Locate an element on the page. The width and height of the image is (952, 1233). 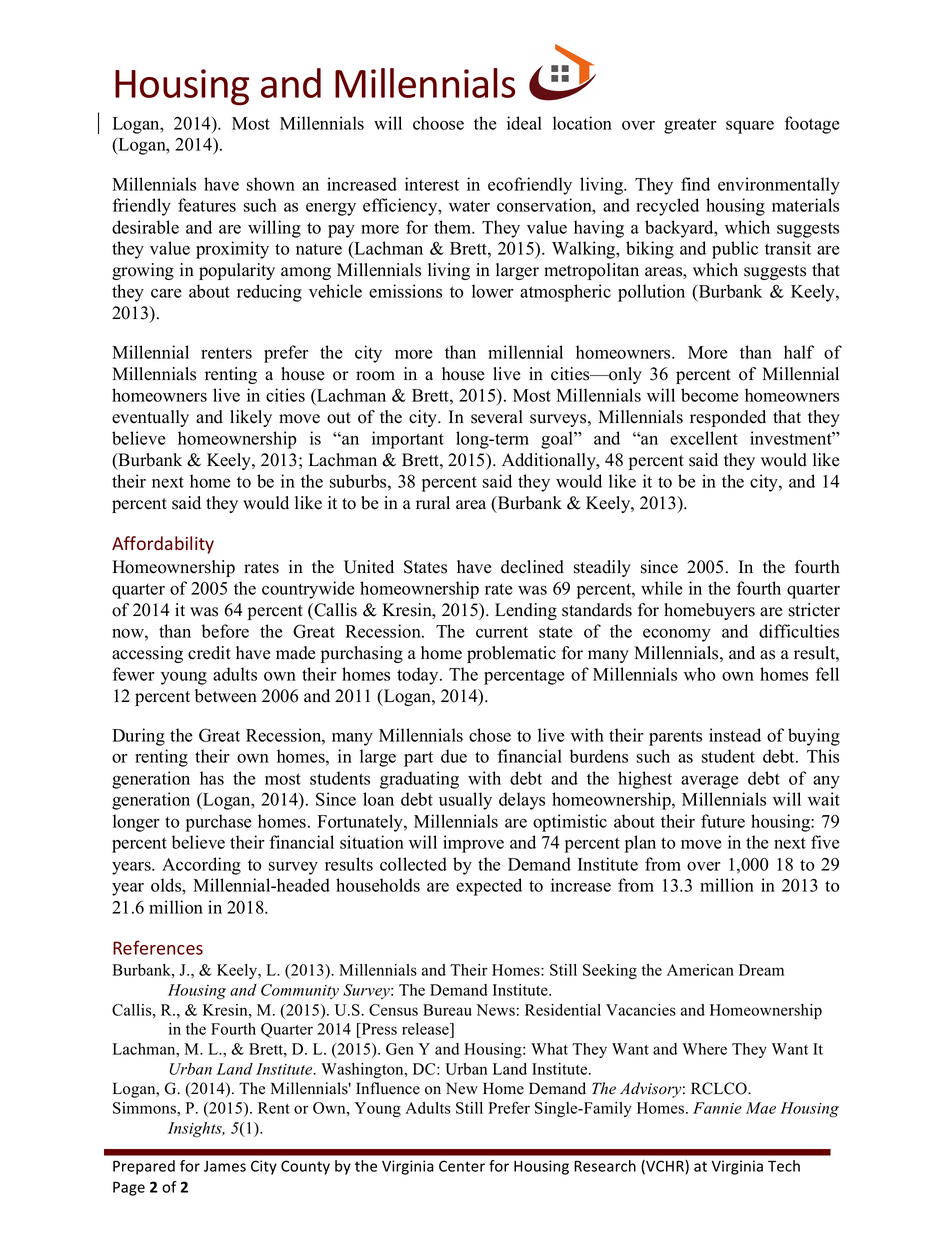
James is located at coordinates (225, 1166).
